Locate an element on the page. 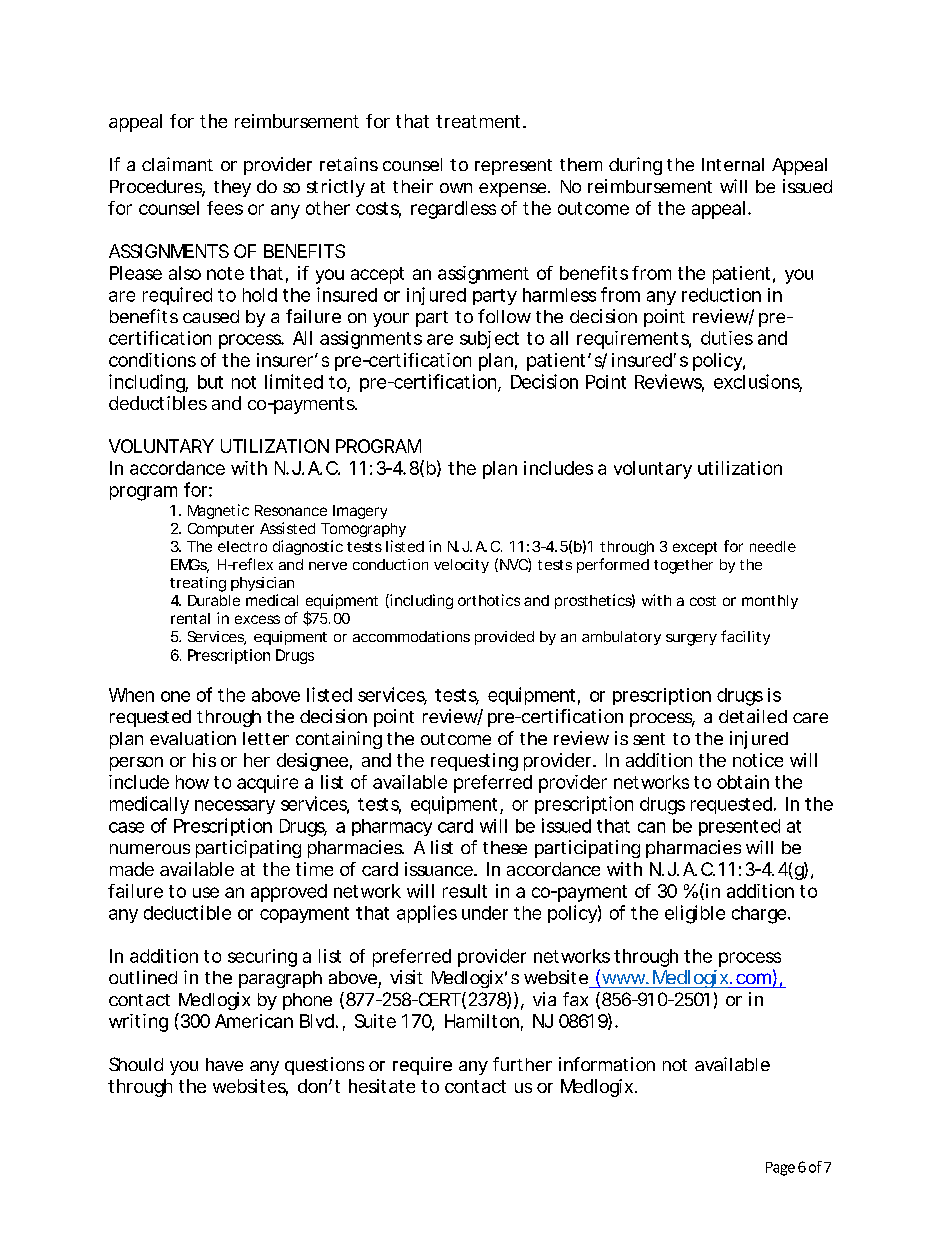  treatment is located at coordinates (480, 121).
